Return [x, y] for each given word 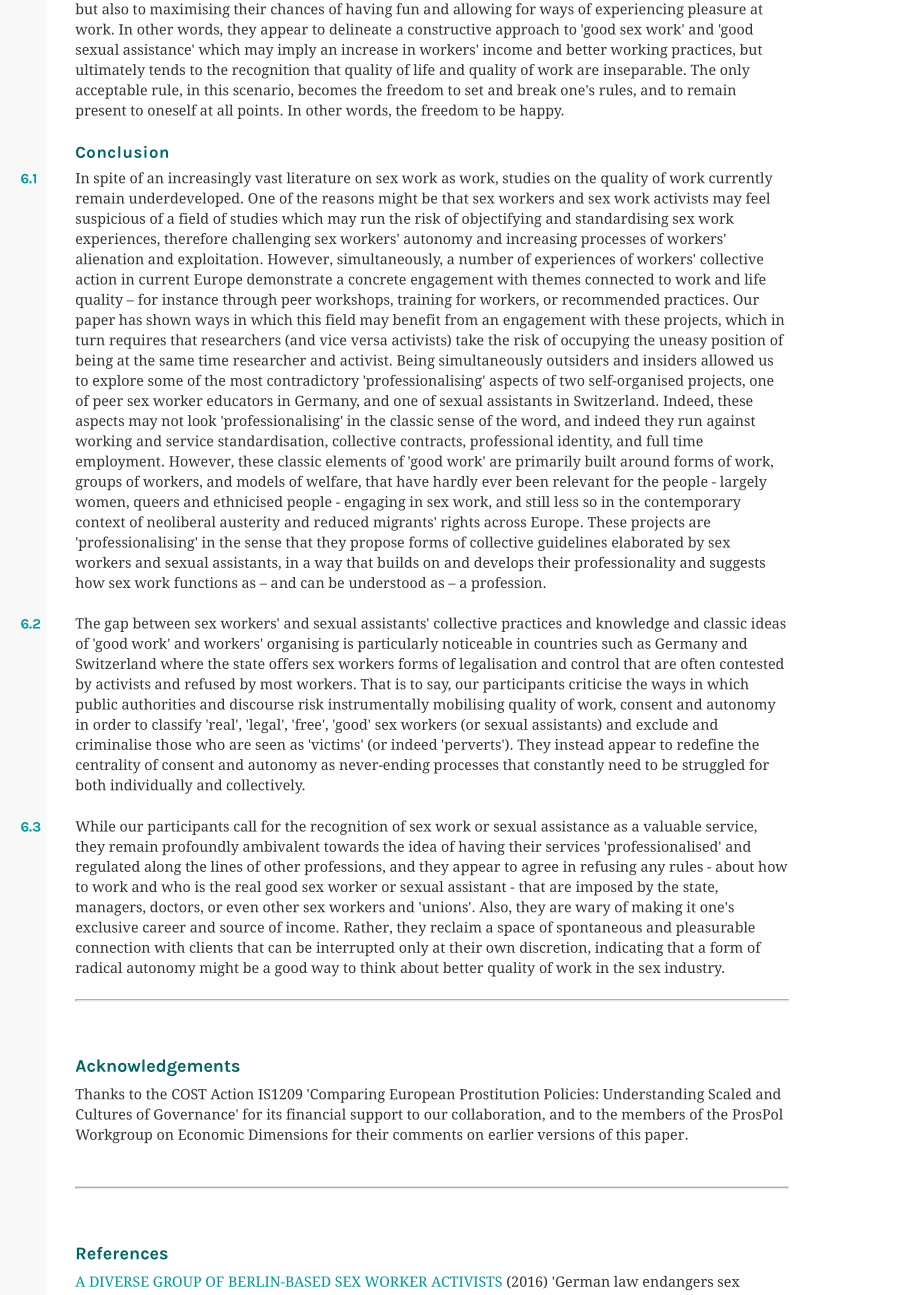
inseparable [644, 71]
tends [167, 69]
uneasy [683, 343]
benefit [417, 319]
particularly [398, 645]
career [164, 928]
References [122, 1253]
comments [428, 1135]
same [176, 361]
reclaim [456, 927]
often [698, 663]
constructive [449, 29]
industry [694, 969]
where [181, 663]
